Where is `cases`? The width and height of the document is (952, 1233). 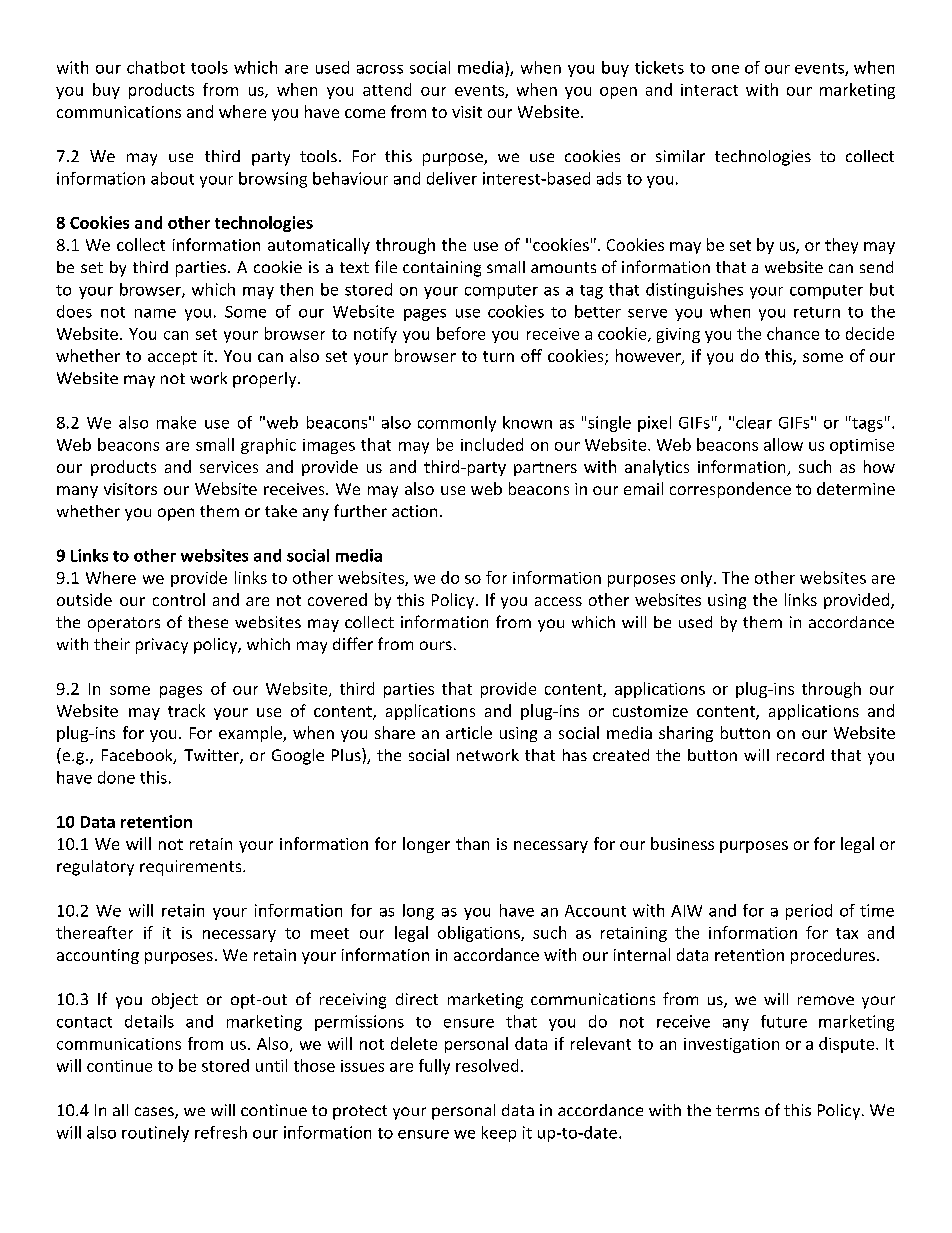 cases is located at coordinates (155, 1113).
